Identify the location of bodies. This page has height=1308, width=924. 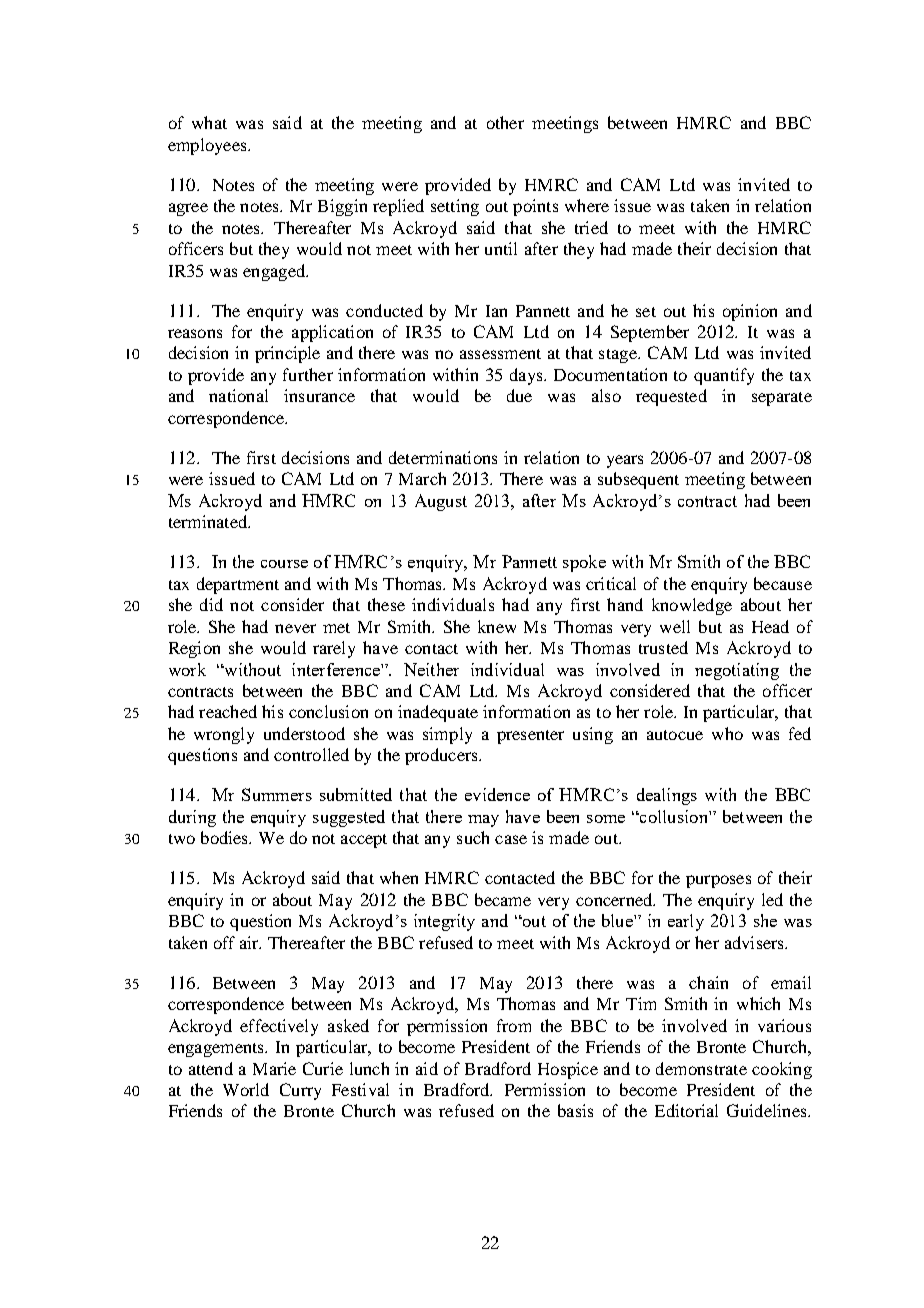
(226, 837).
